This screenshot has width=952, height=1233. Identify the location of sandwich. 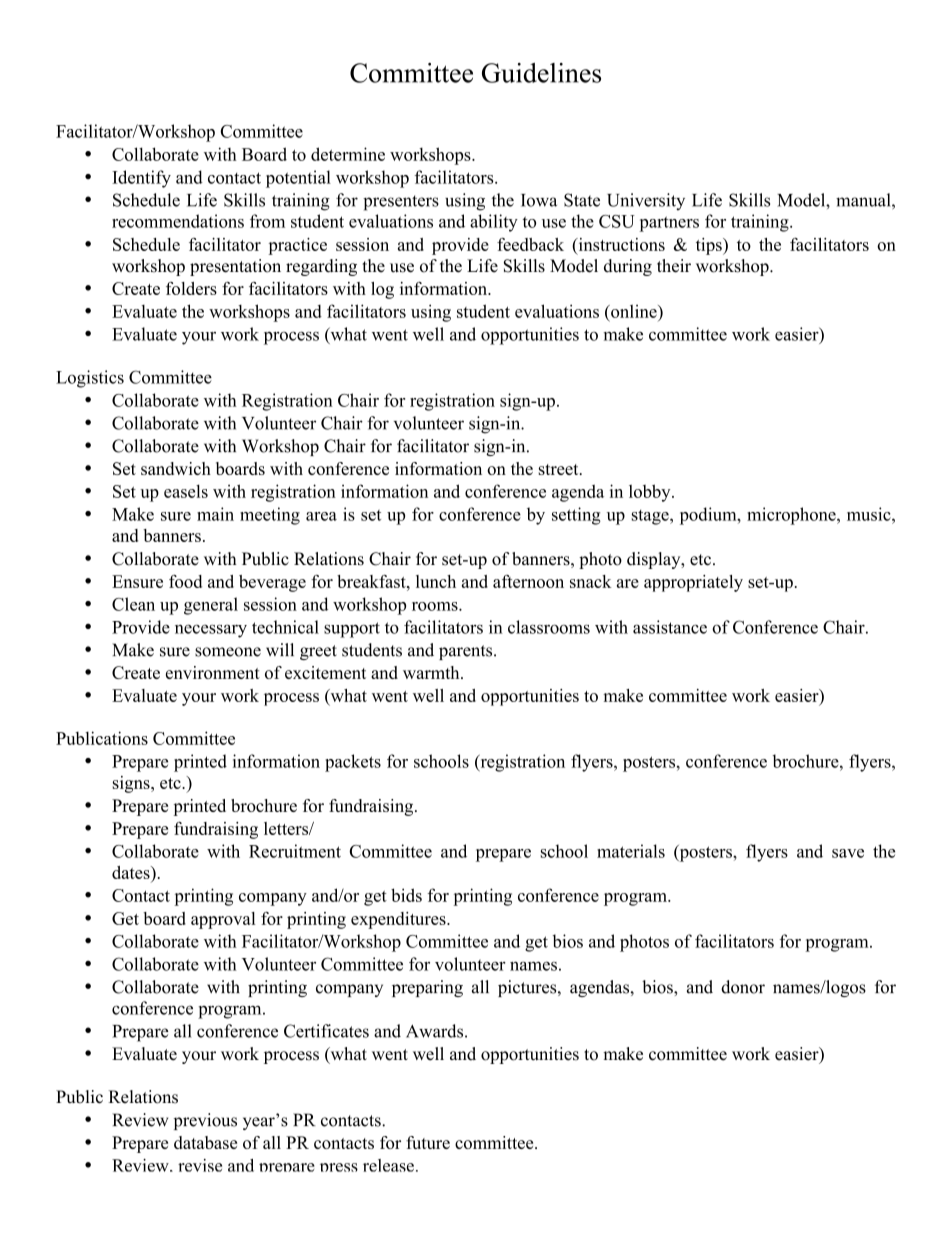
(176, 468).
